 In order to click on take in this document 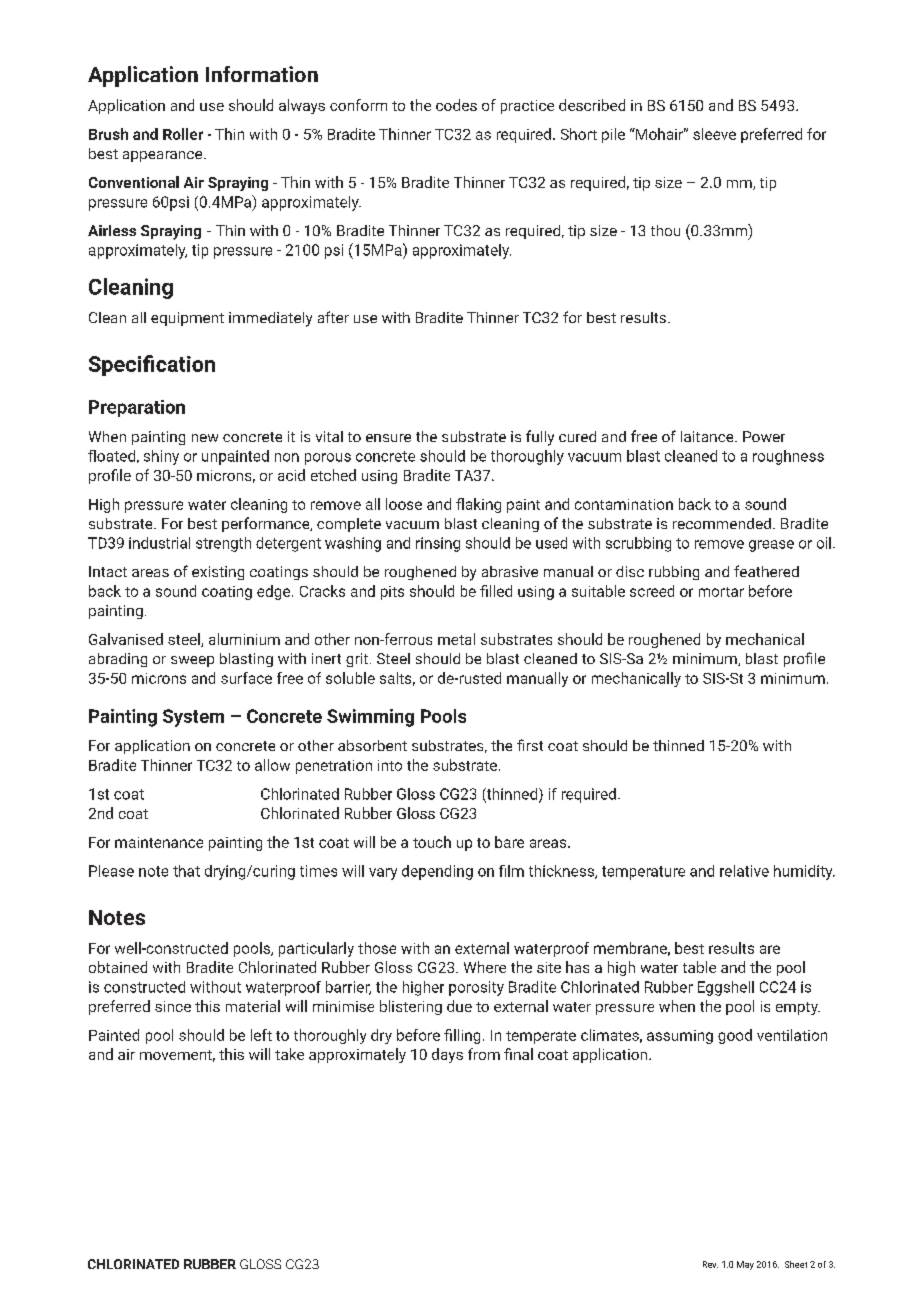, I will do `click(289, 1054)`.
